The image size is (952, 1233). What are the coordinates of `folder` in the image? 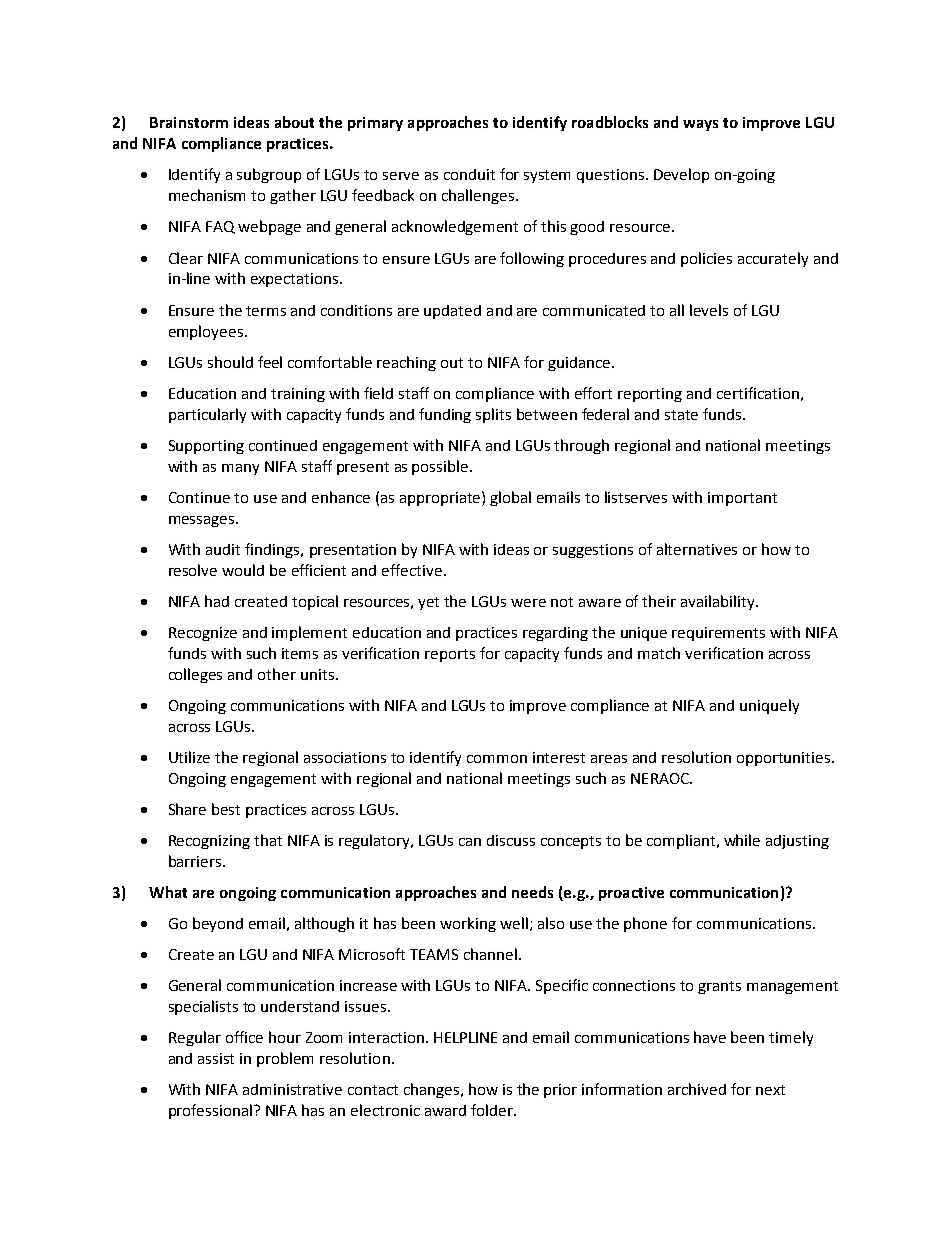 It's located at (493, 1110).
